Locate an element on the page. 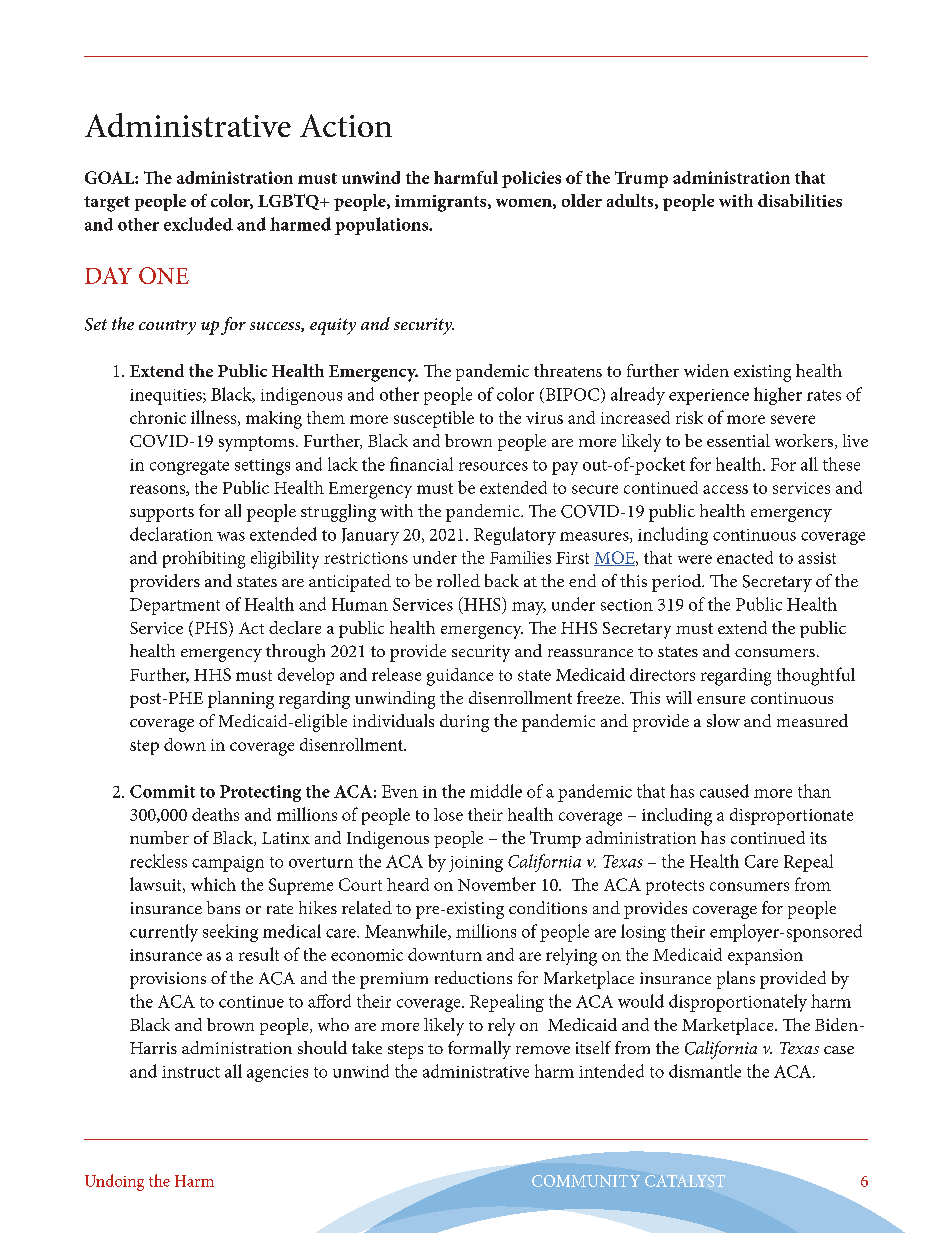  excluded is located at coordinates (198, 224).
